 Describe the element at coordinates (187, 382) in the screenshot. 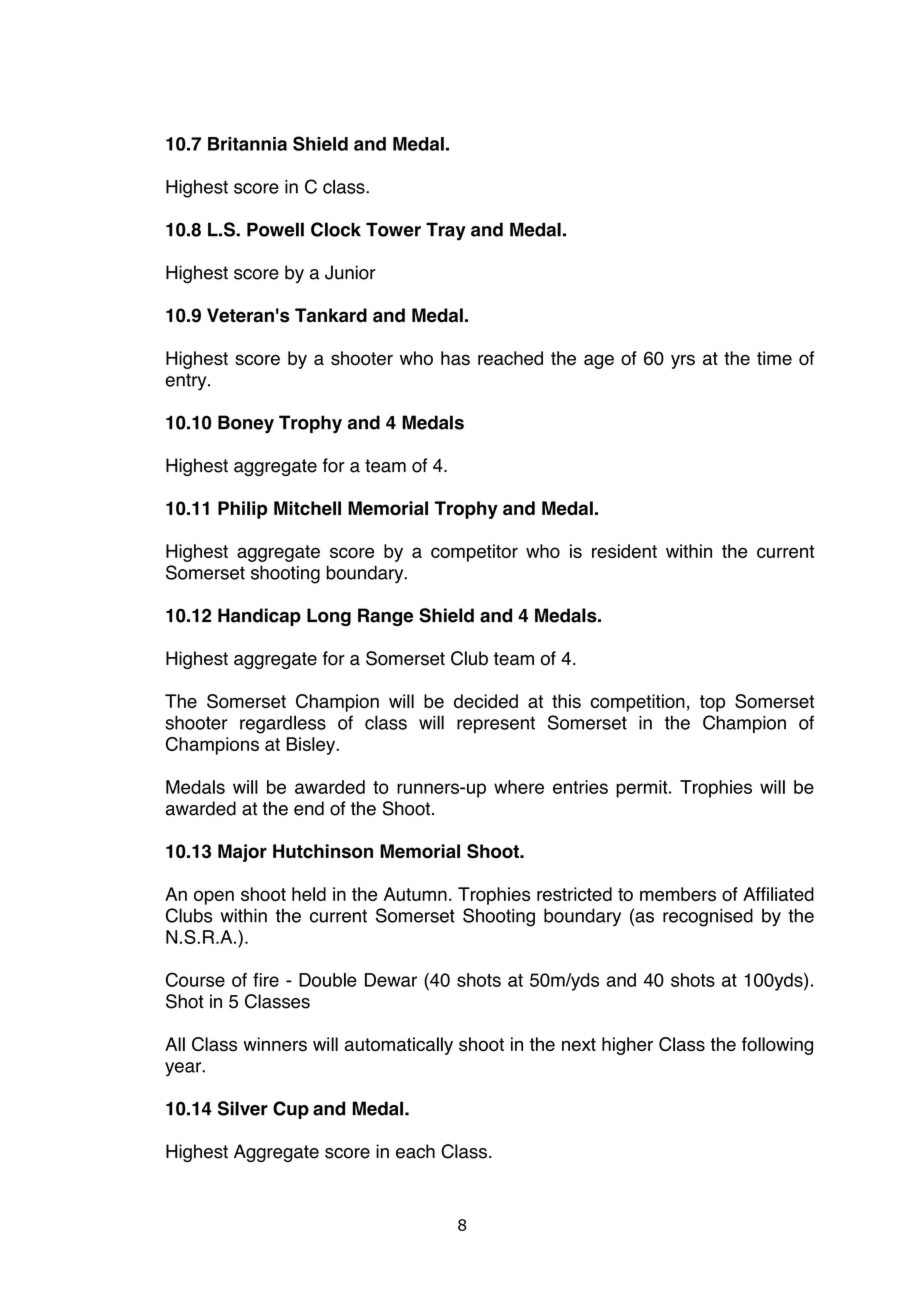

I see `entry` at that location.
